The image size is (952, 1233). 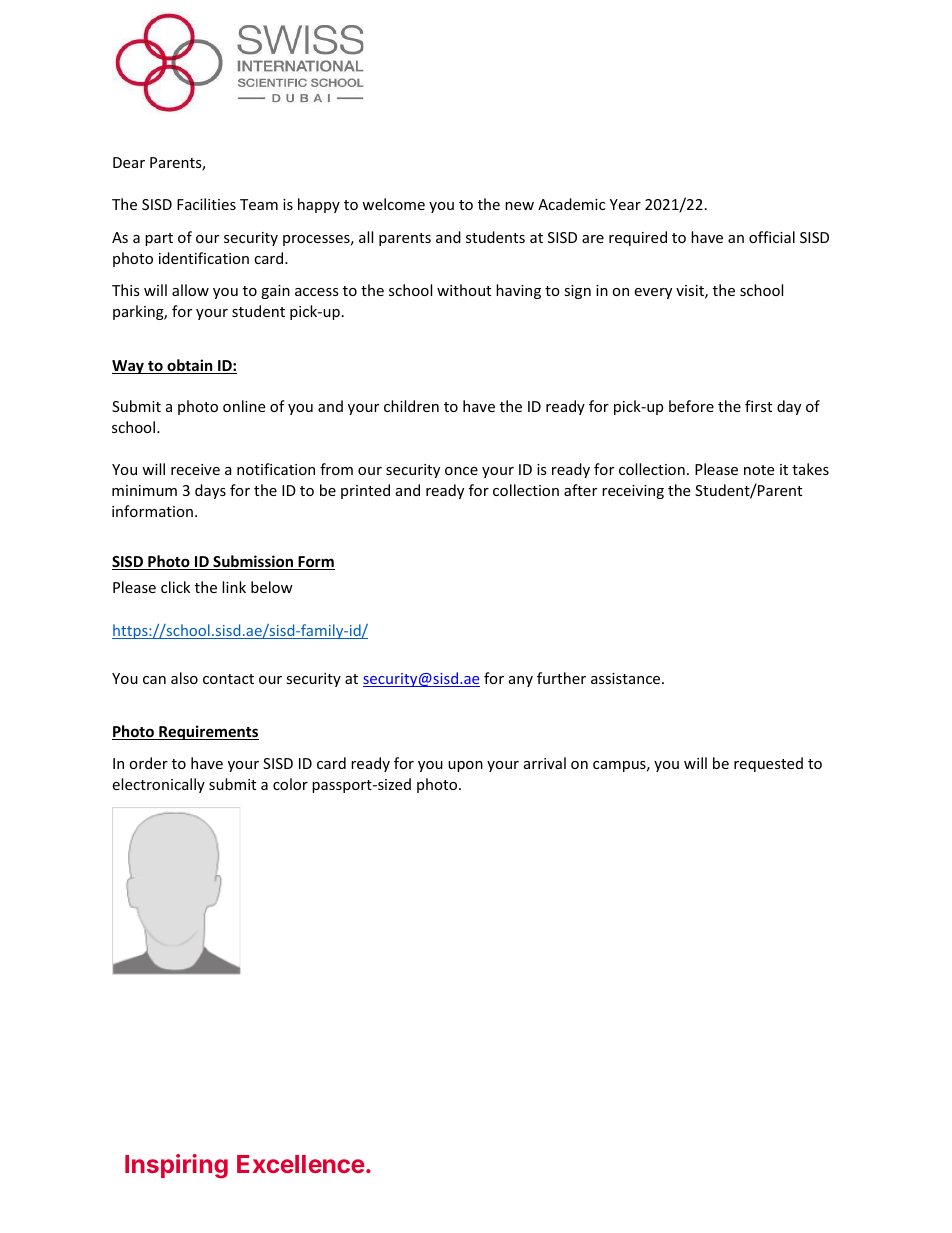 What do you see at coordinates (301, 1164) in the image?
I see `Excellence` at bounding box center [301, 1164].
